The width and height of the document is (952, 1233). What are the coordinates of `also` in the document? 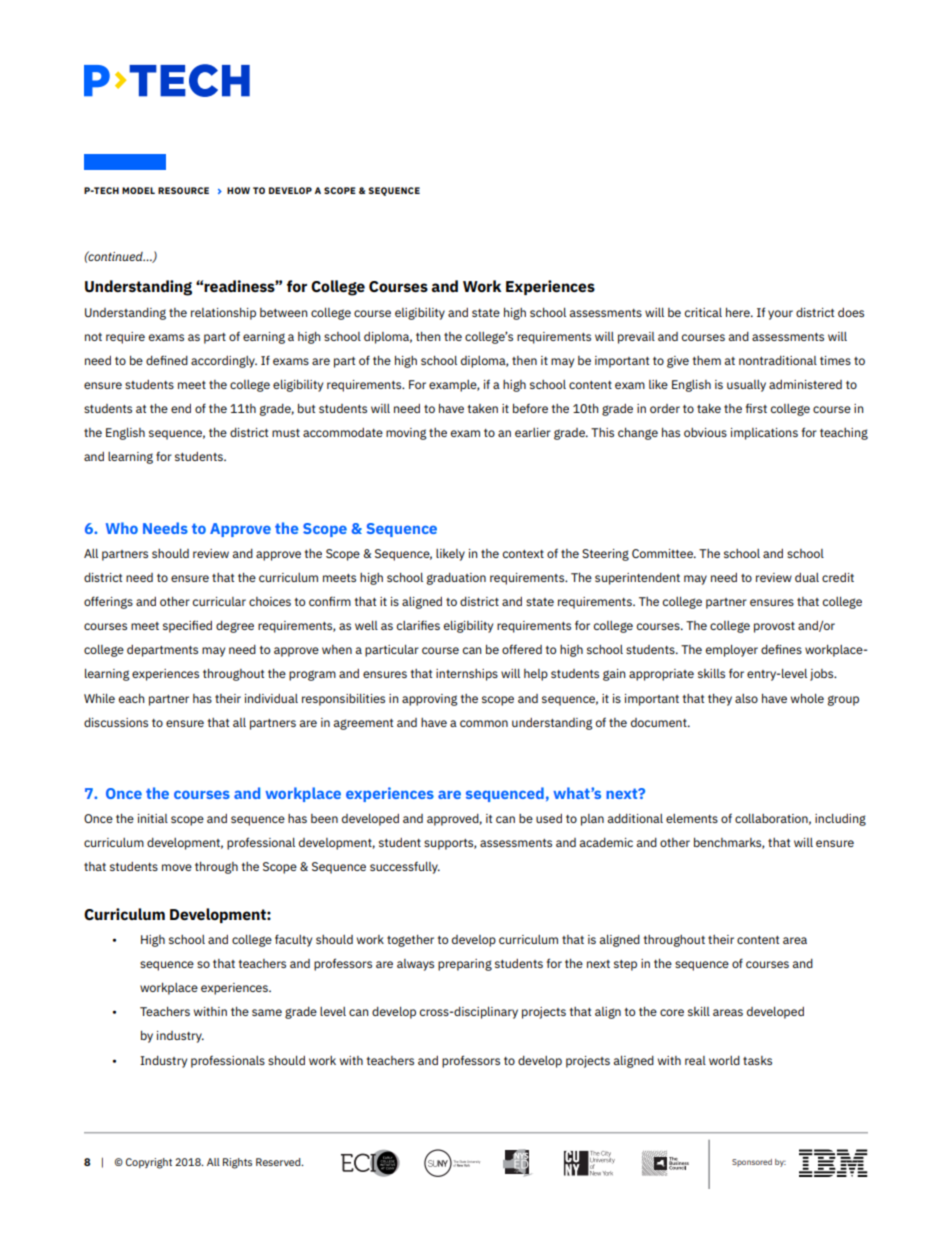 It's located at (746, 698).
